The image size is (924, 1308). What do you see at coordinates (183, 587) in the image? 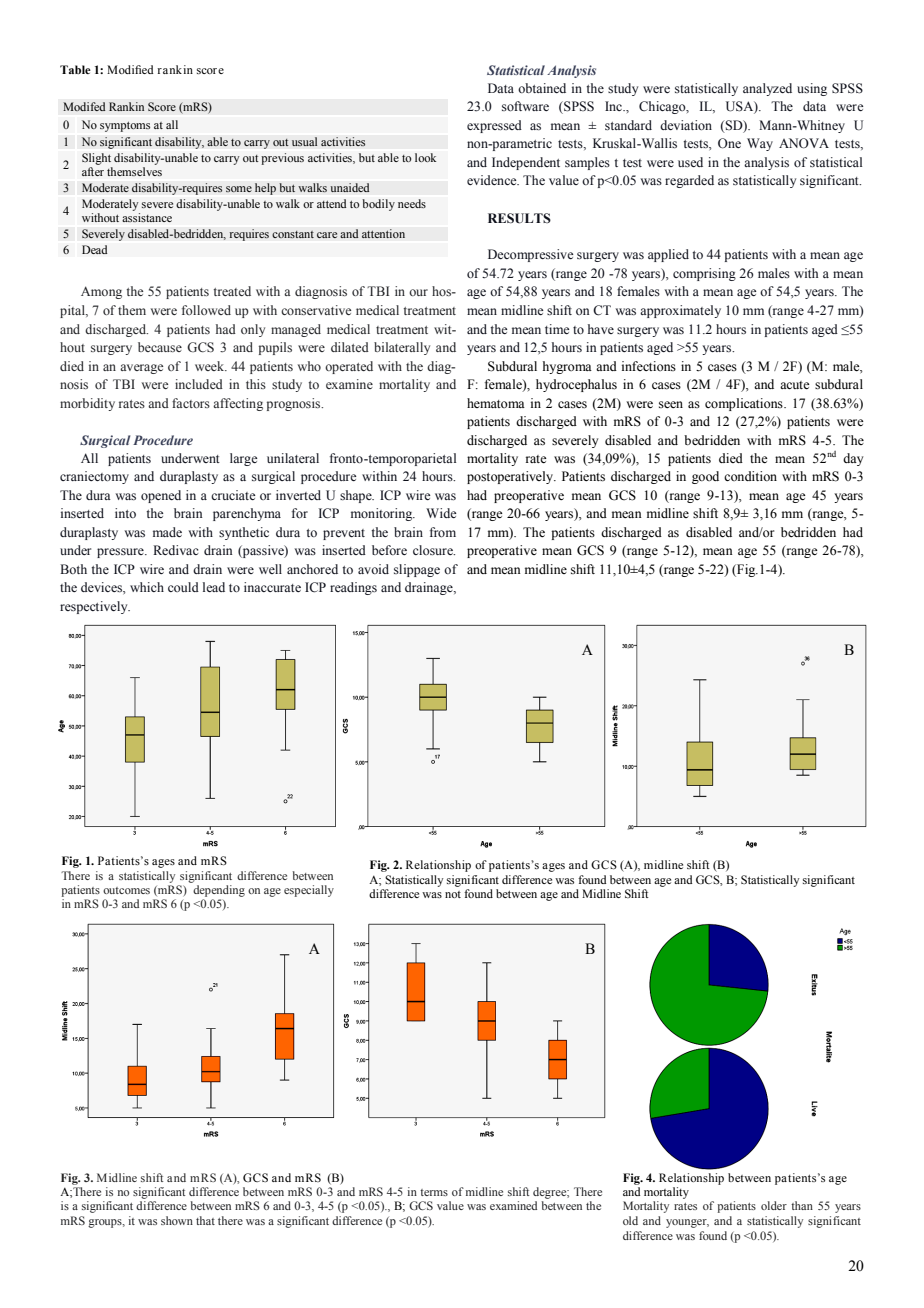
I see `could` at bounding box center [183, 587].
